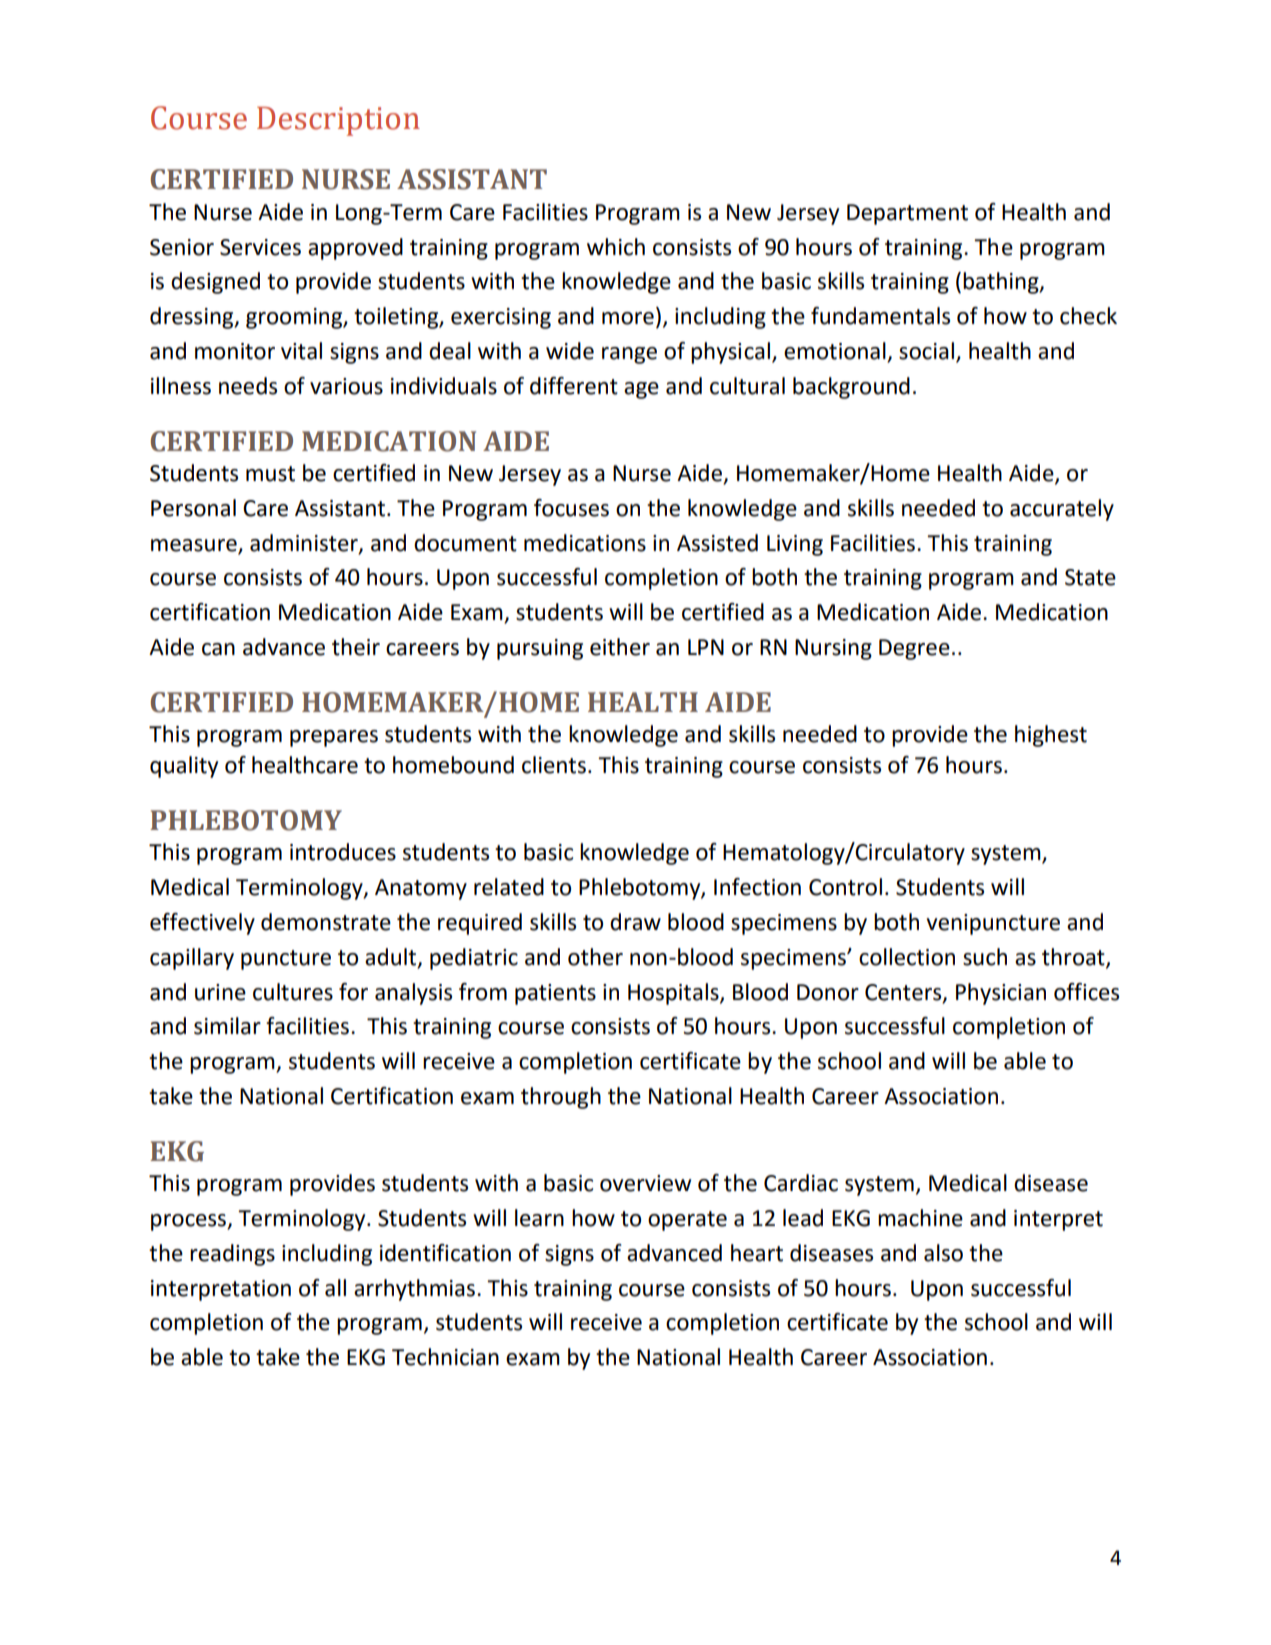  I want to click on must, so click(270, 474).
